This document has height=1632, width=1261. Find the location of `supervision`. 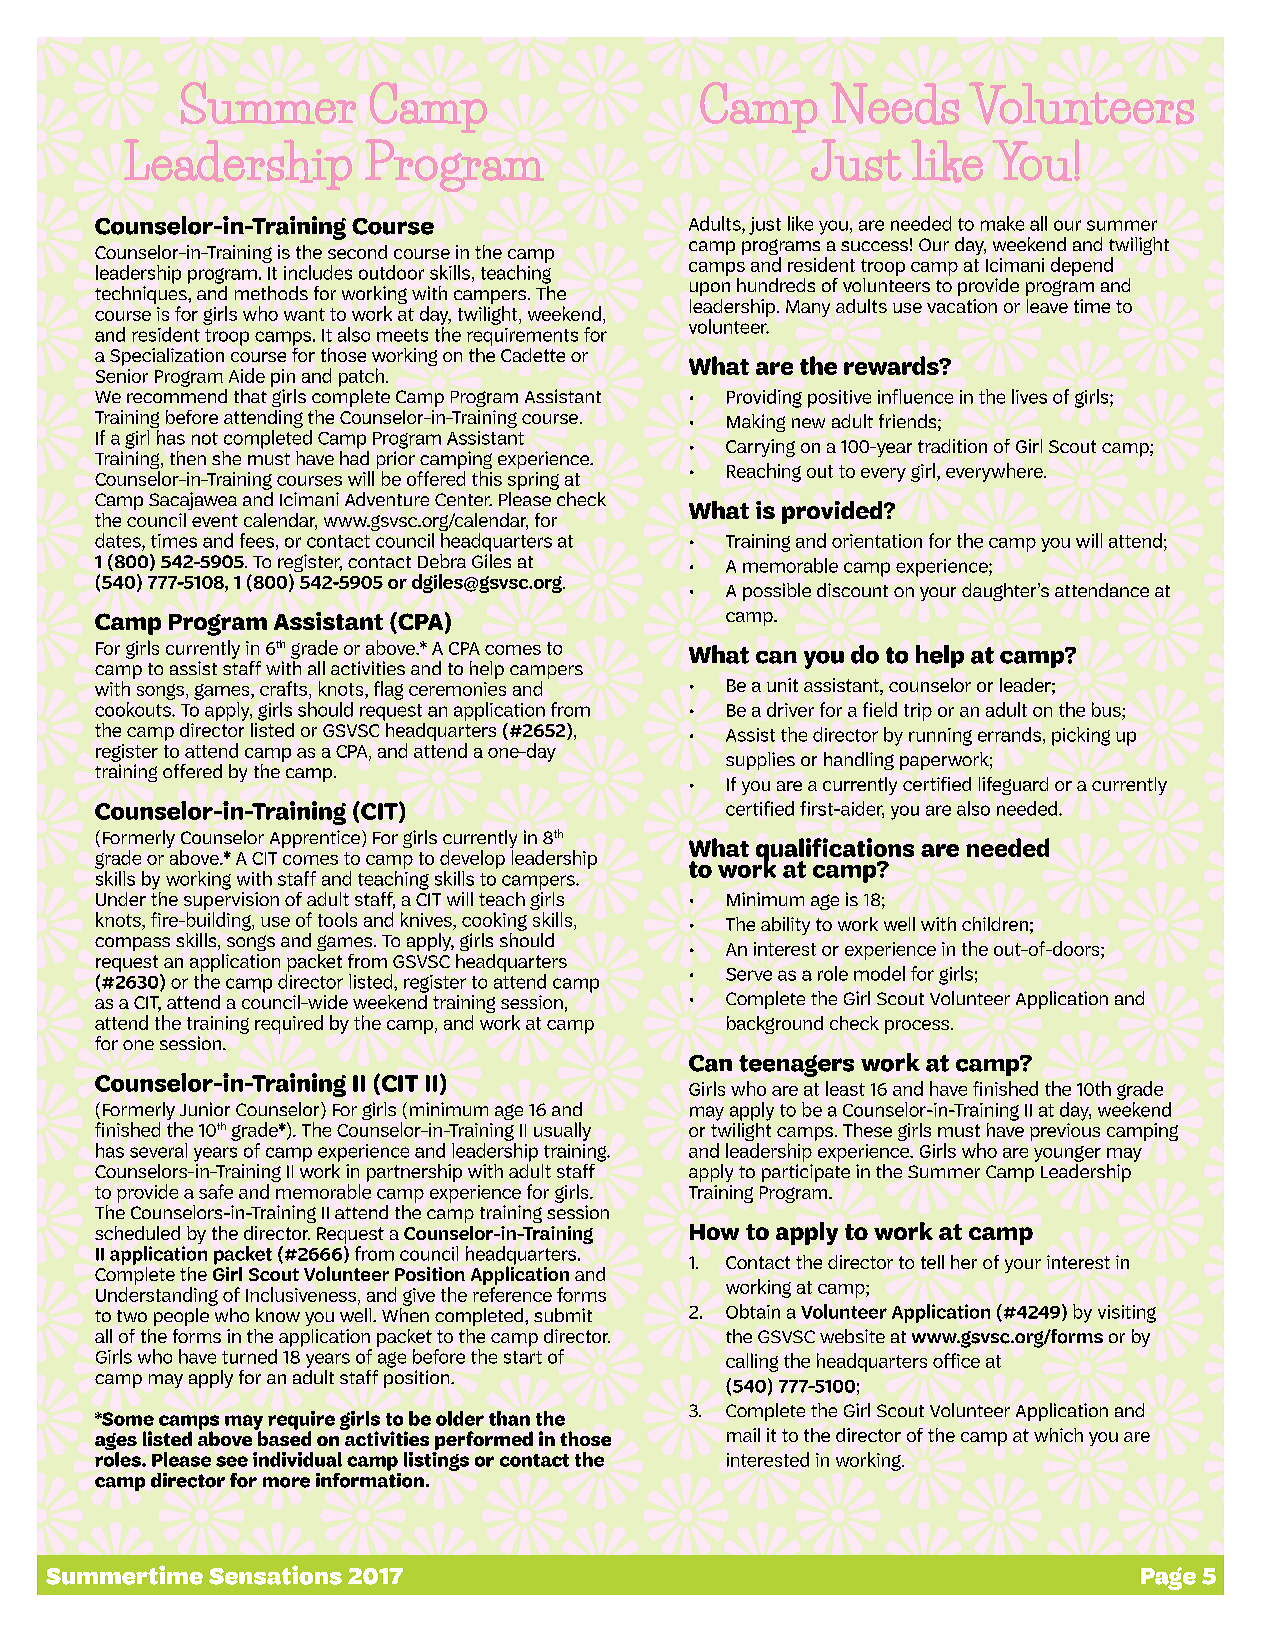

supervision is located at coordinates (231, 902).
